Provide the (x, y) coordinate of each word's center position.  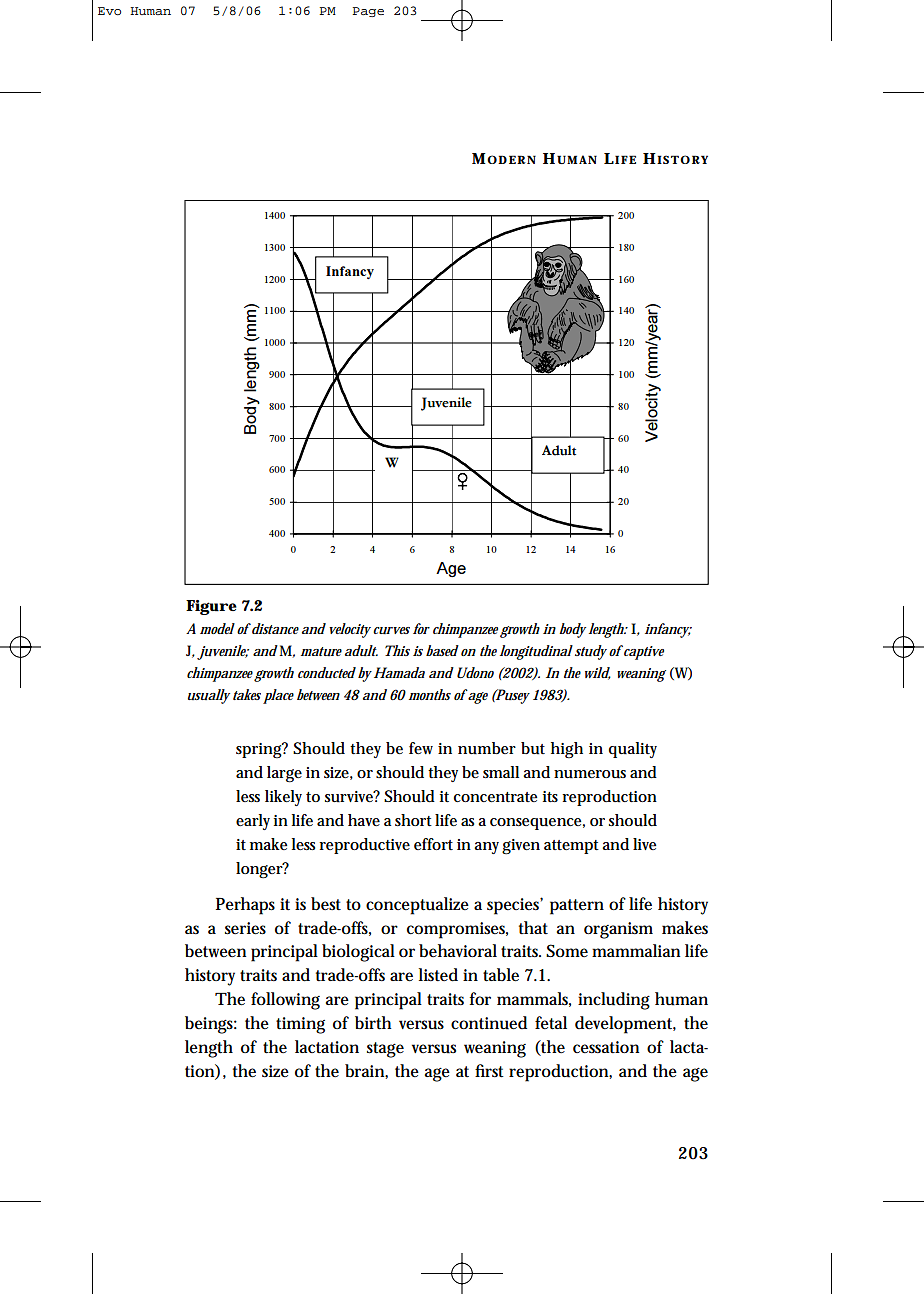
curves (391, 631)
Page (368, 12)
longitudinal (536, 652)
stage (385, 1050)
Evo (109, 11)
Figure (211, 607)
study (591, 652)
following (285, 1001)
